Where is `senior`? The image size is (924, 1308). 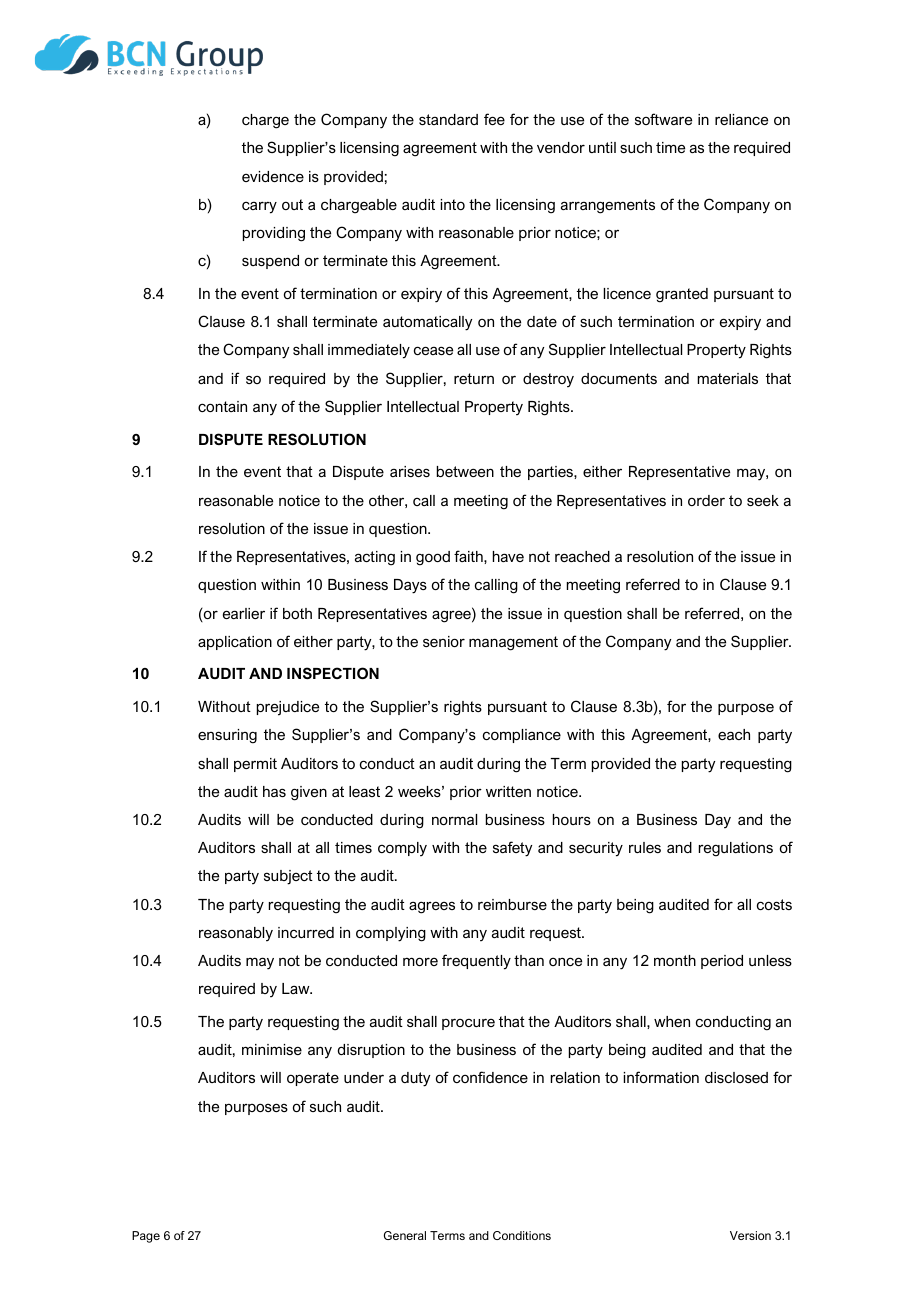 senior is located at coordinates (444, 641).
